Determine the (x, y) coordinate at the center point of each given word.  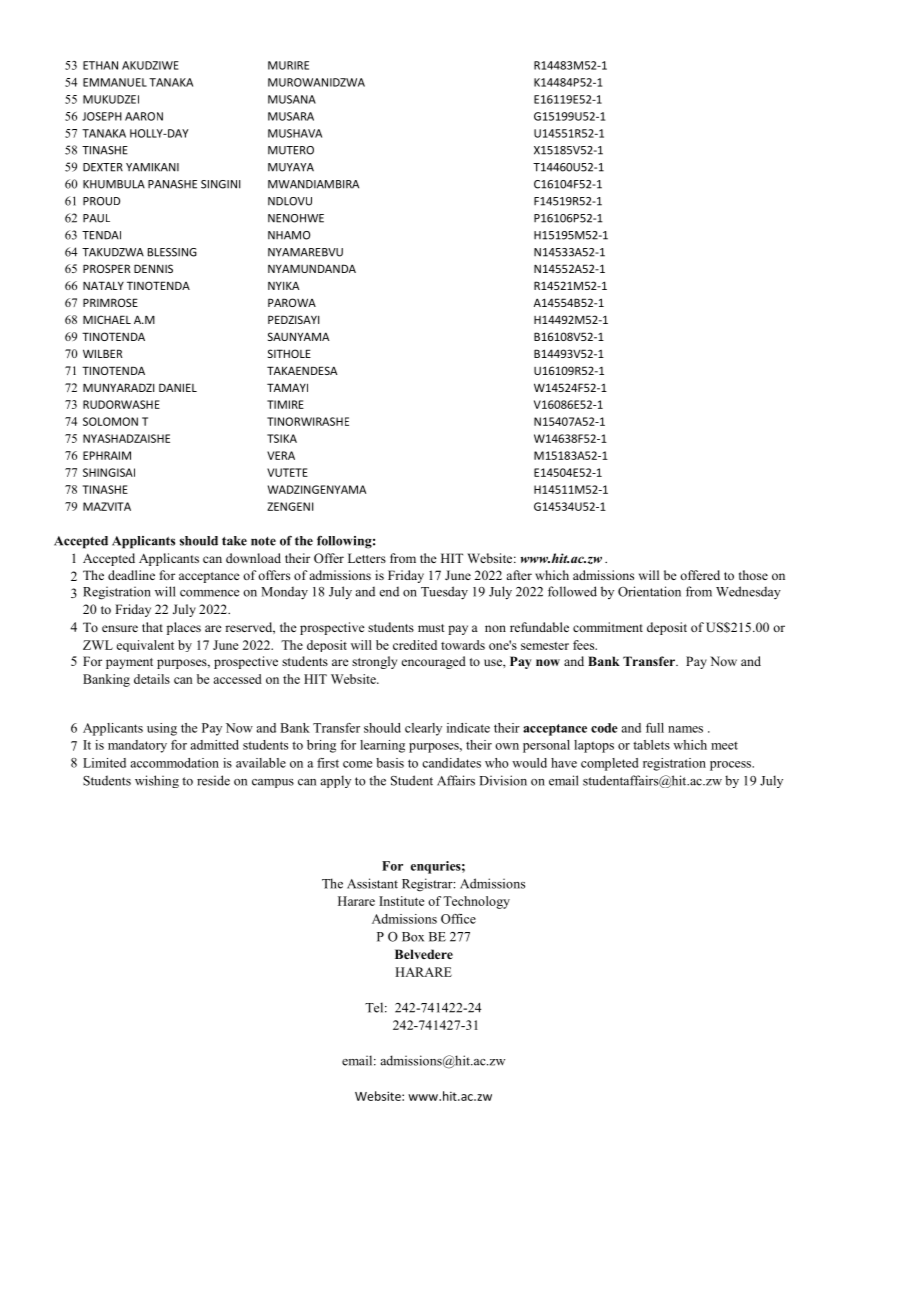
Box (413, 937)
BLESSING (172, 252)
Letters (367, 558)
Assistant (372, 883)
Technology (476, 902)
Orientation (649, 591)
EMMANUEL (115, 82)
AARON (144, 116)
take (234, 541)
